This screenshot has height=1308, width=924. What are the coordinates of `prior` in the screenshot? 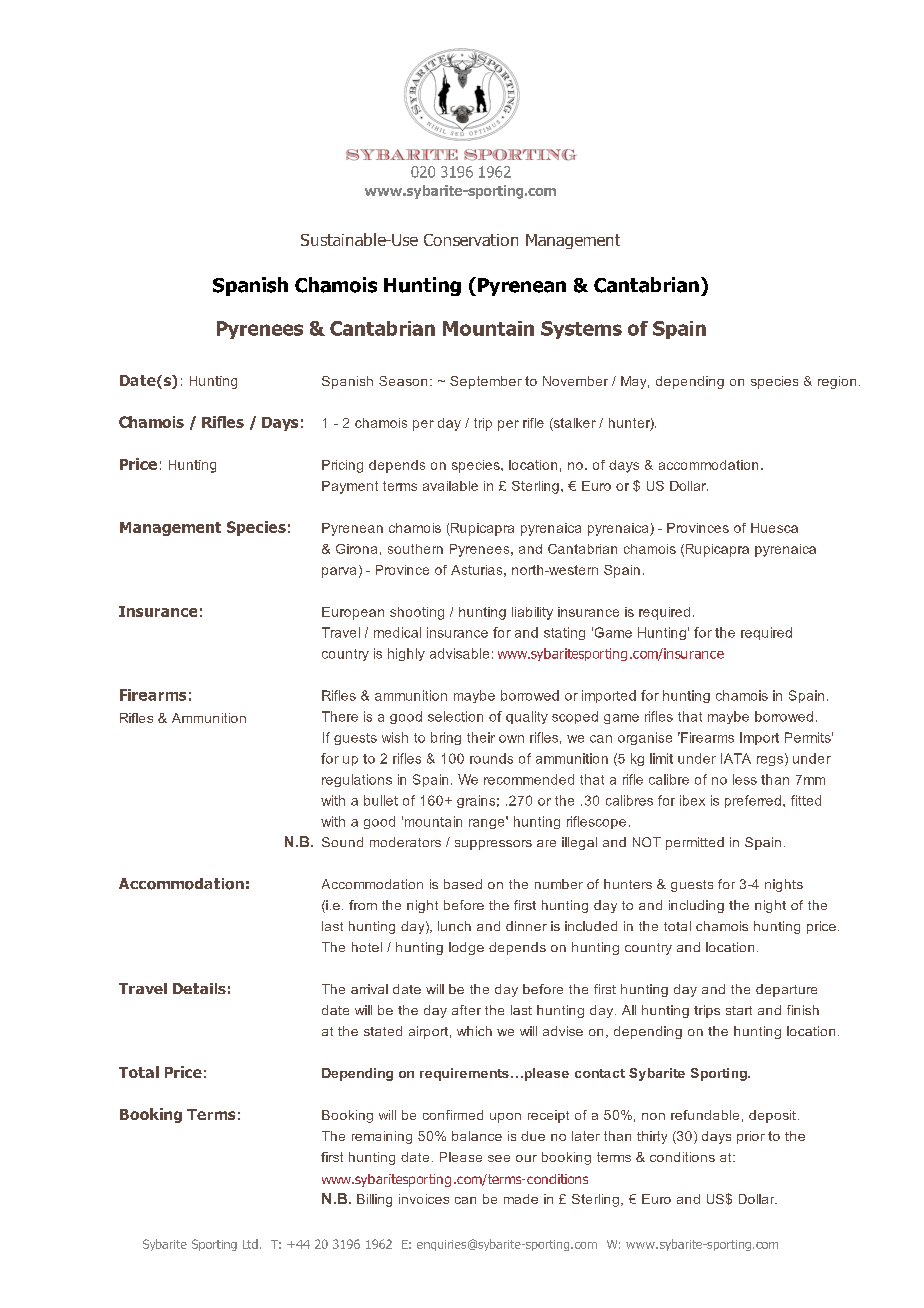 It's located at (751, 1137).
